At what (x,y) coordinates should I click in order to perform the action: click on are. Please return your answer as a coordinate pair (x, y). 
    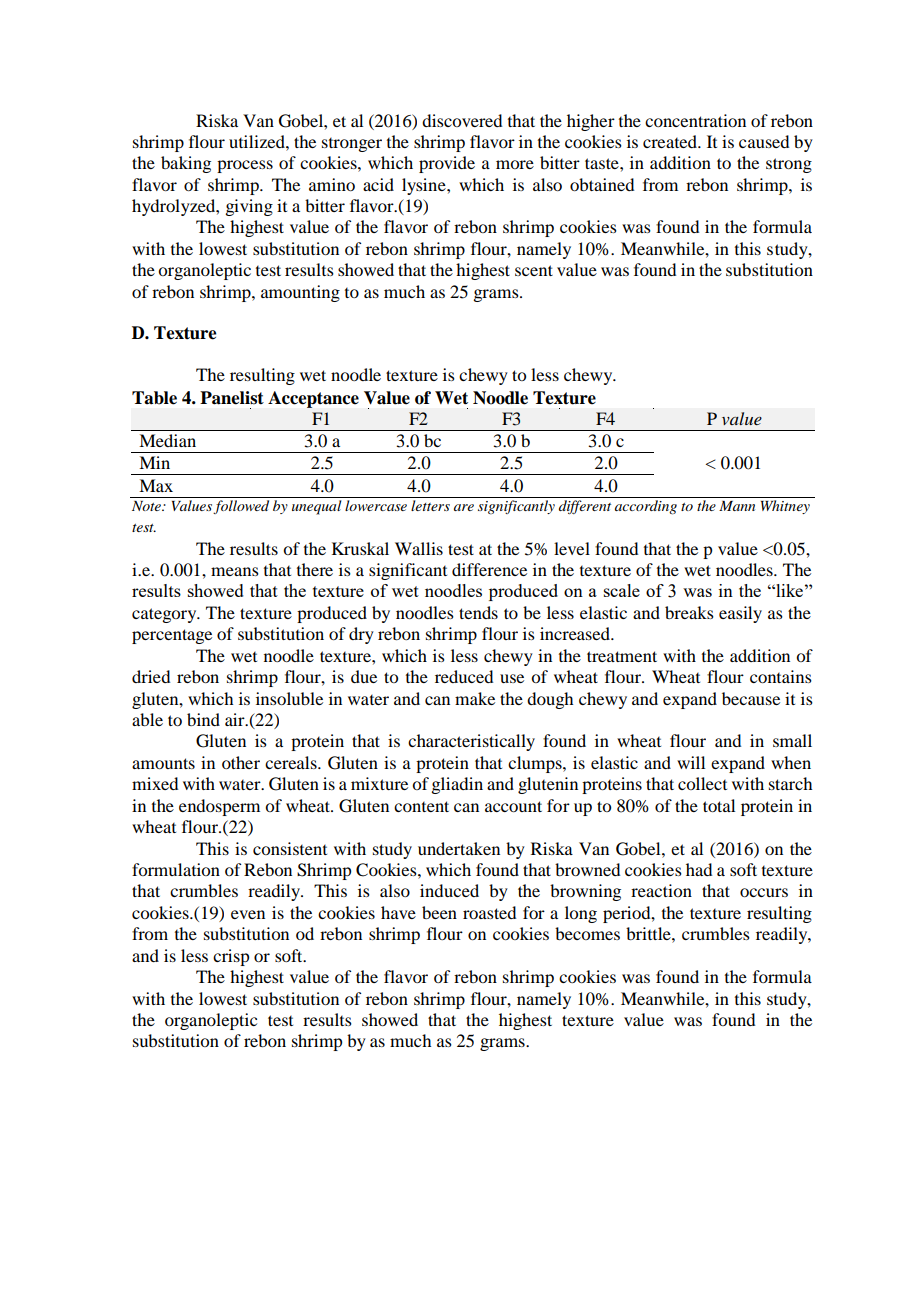
    Looking at the image, I should click on (464, 507).
